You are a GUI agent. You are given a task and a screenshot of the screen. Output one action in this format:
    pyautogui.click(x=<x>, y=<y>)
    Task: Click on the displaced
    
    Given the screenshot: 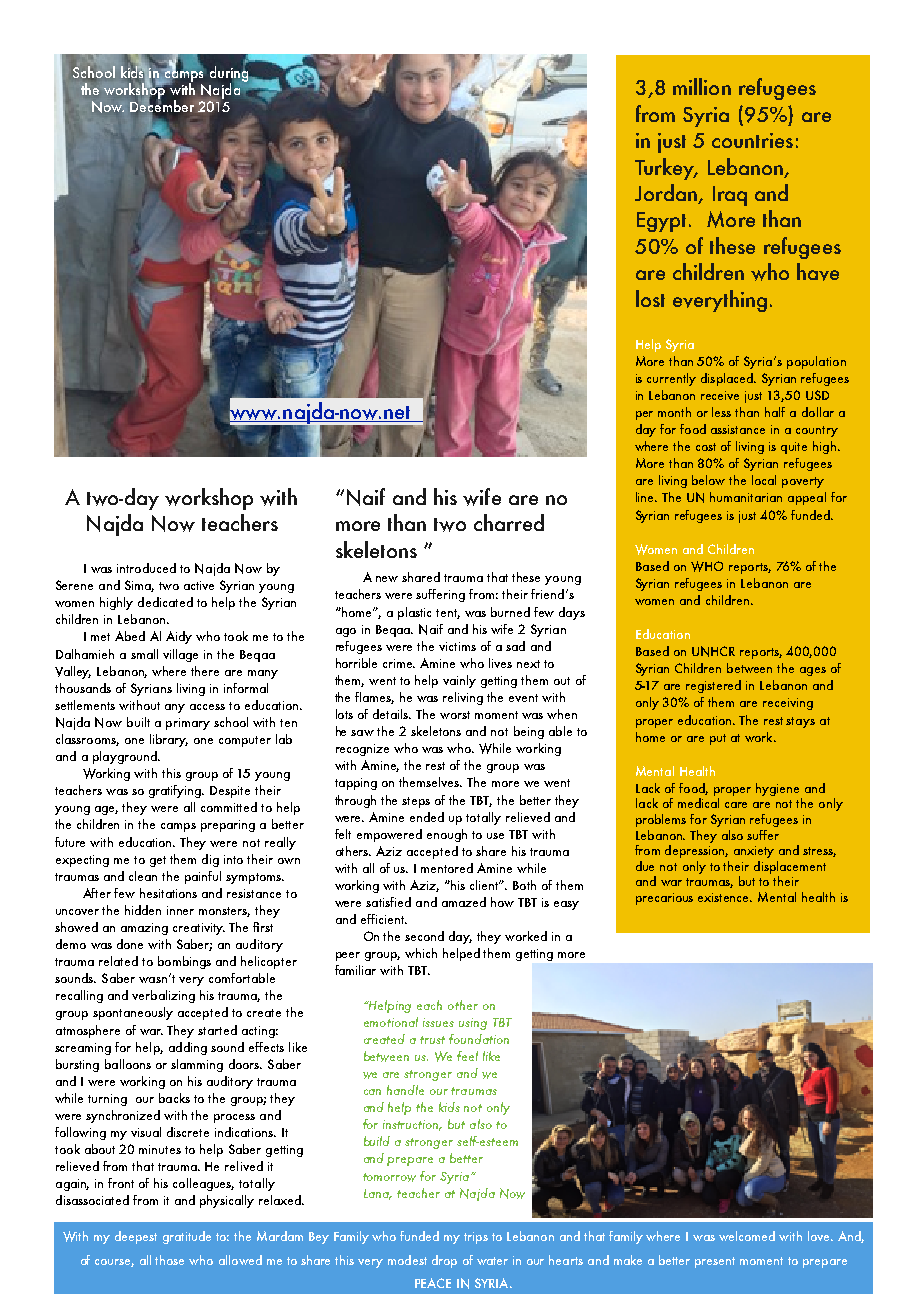 What is the action you would take?
    pyautogui.click(x=728, y=379)
